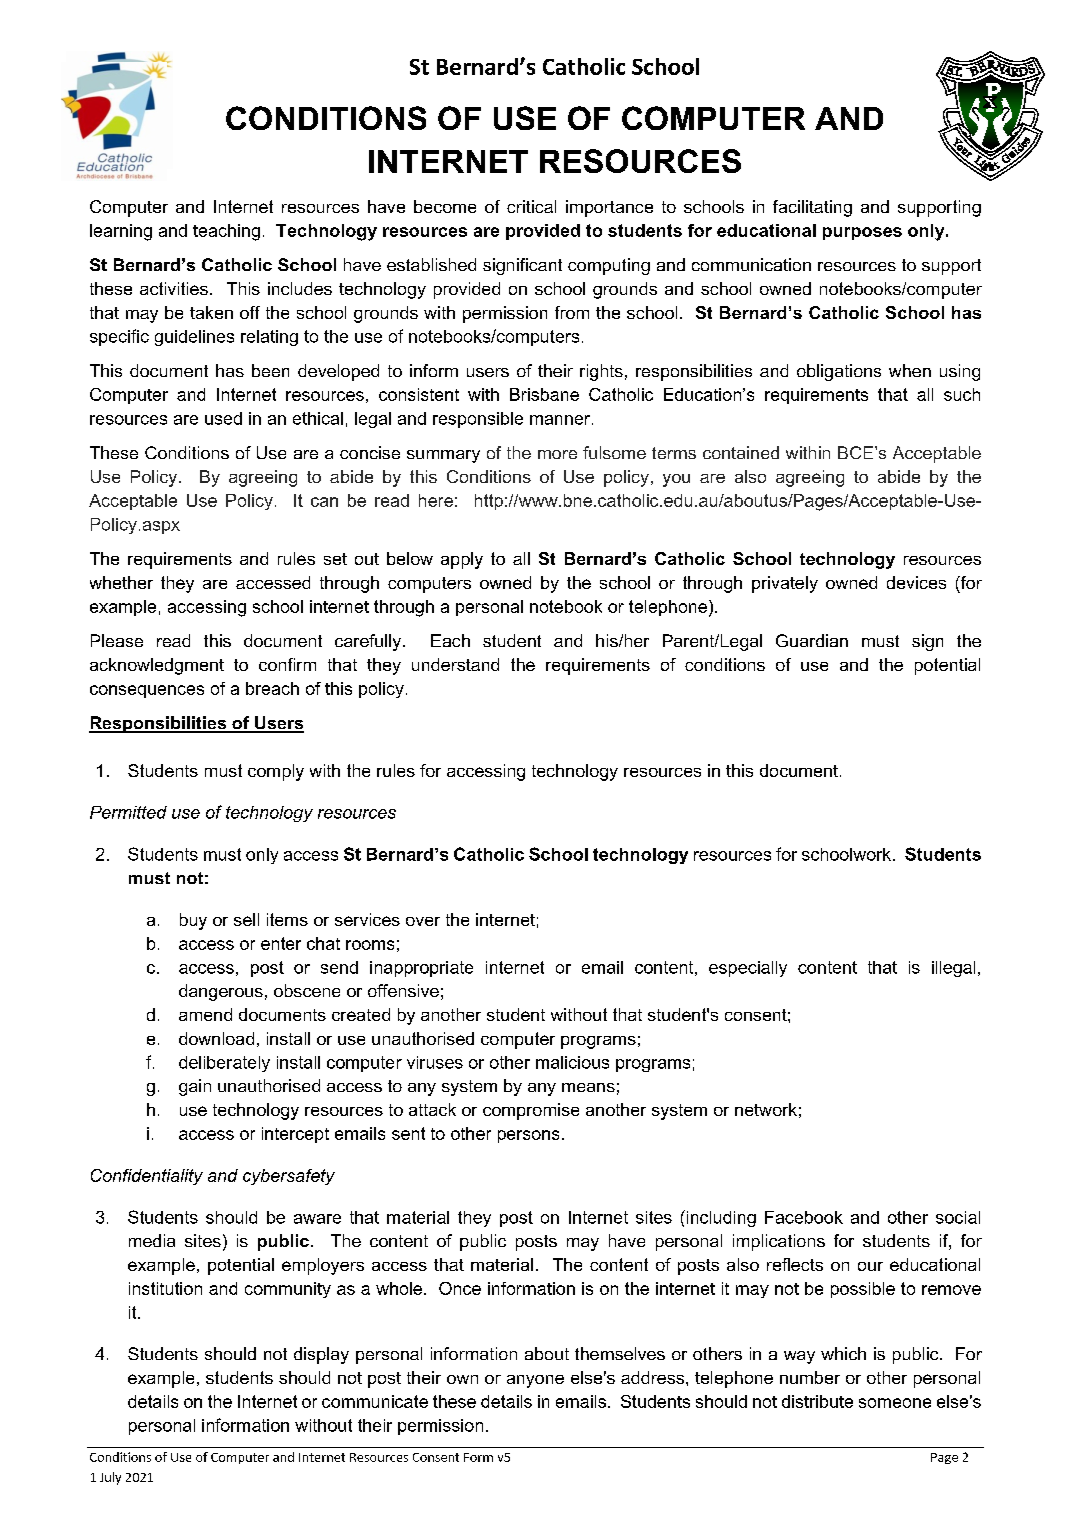 The image size is (1071, 1514). Describe the element at coordinates (748, 969) in the page. I see `especially` at that location.
